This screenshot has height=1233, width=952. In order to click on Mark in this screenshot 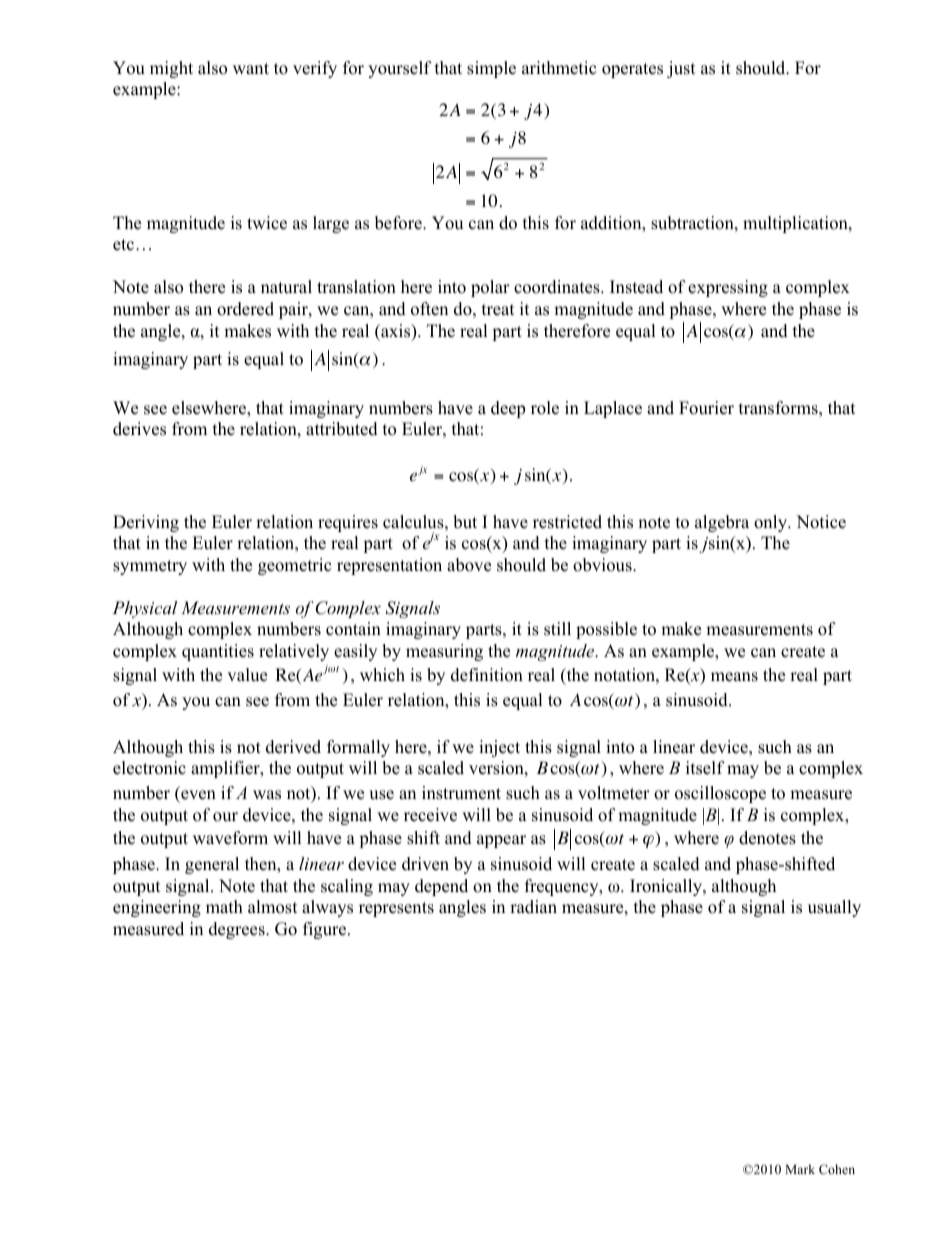, I will do `click(800, 1169)`.
